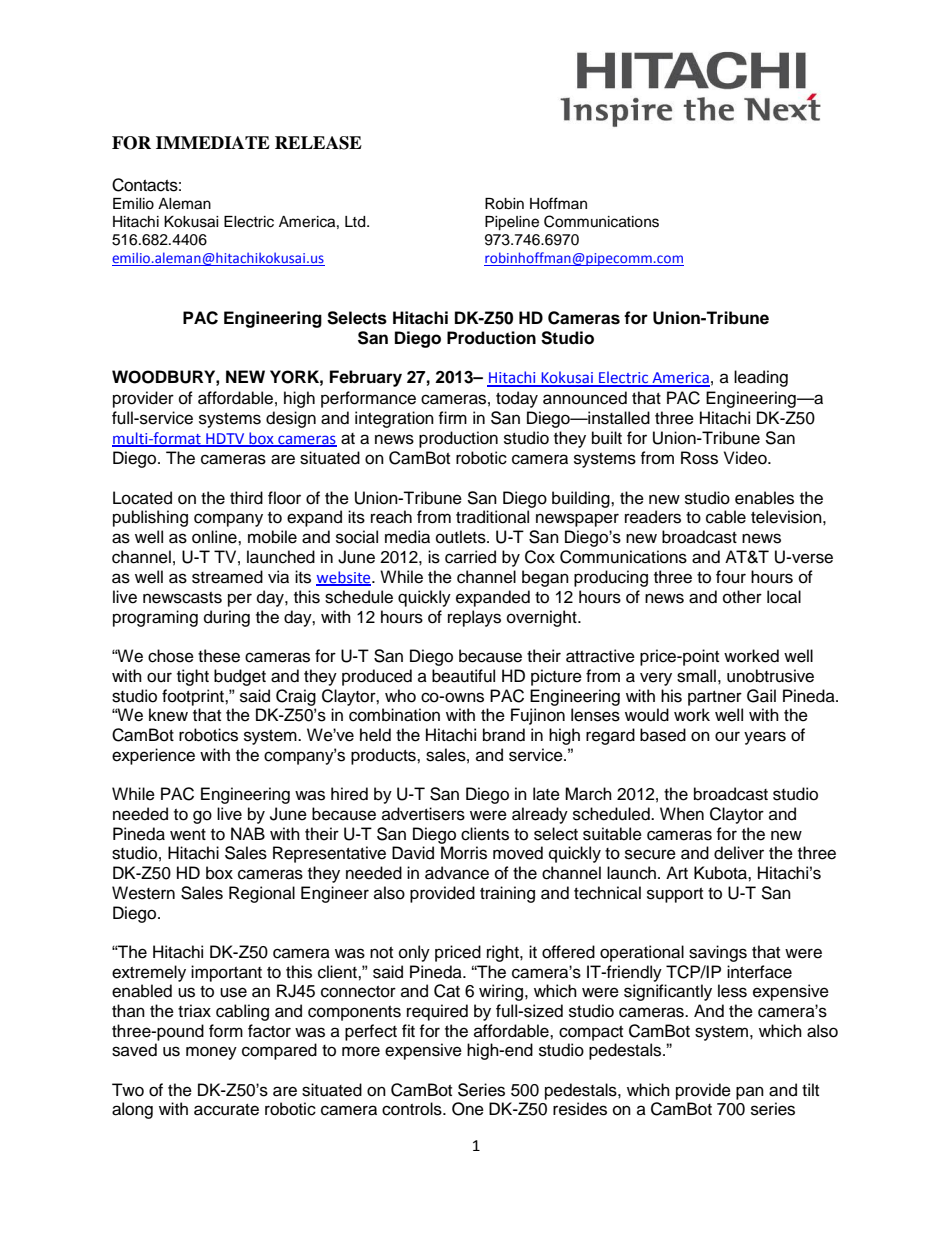 The width and height of the screenshot is (952, 1233). I want to click on Video, so click(746, 458).
